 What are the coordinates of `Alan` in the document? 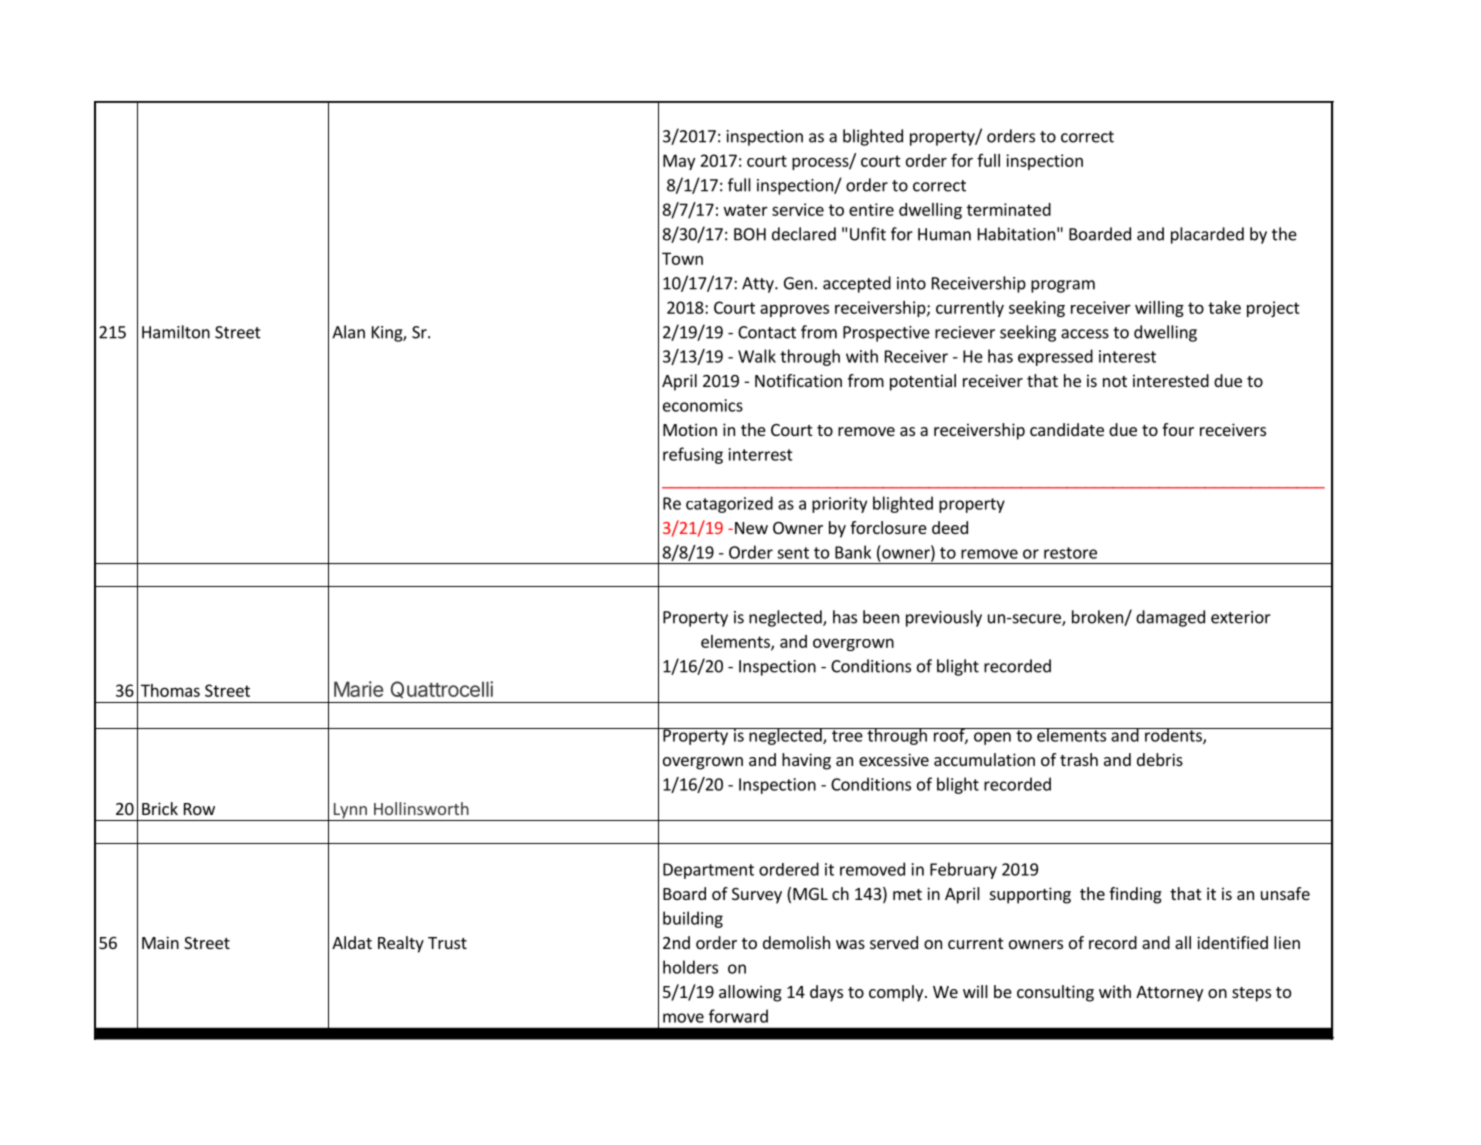 It's located at (348, 332).
